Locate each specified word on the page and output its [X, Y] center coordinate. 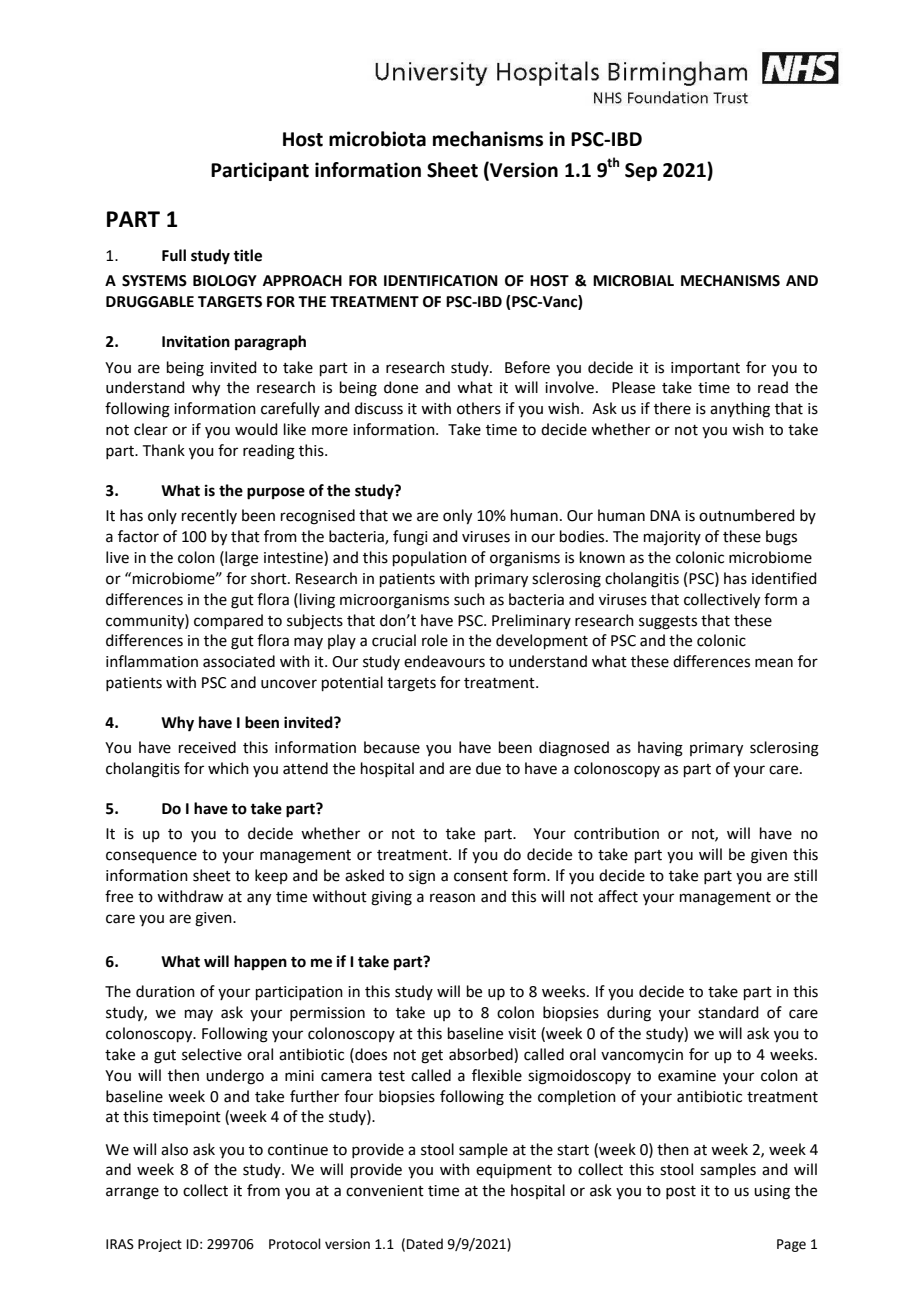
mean [774, 663]
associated [239, 661]
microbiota [377, 139]
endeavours [444, 661]
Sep [641, 172]
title [247, 255]
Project [160, 1245]
